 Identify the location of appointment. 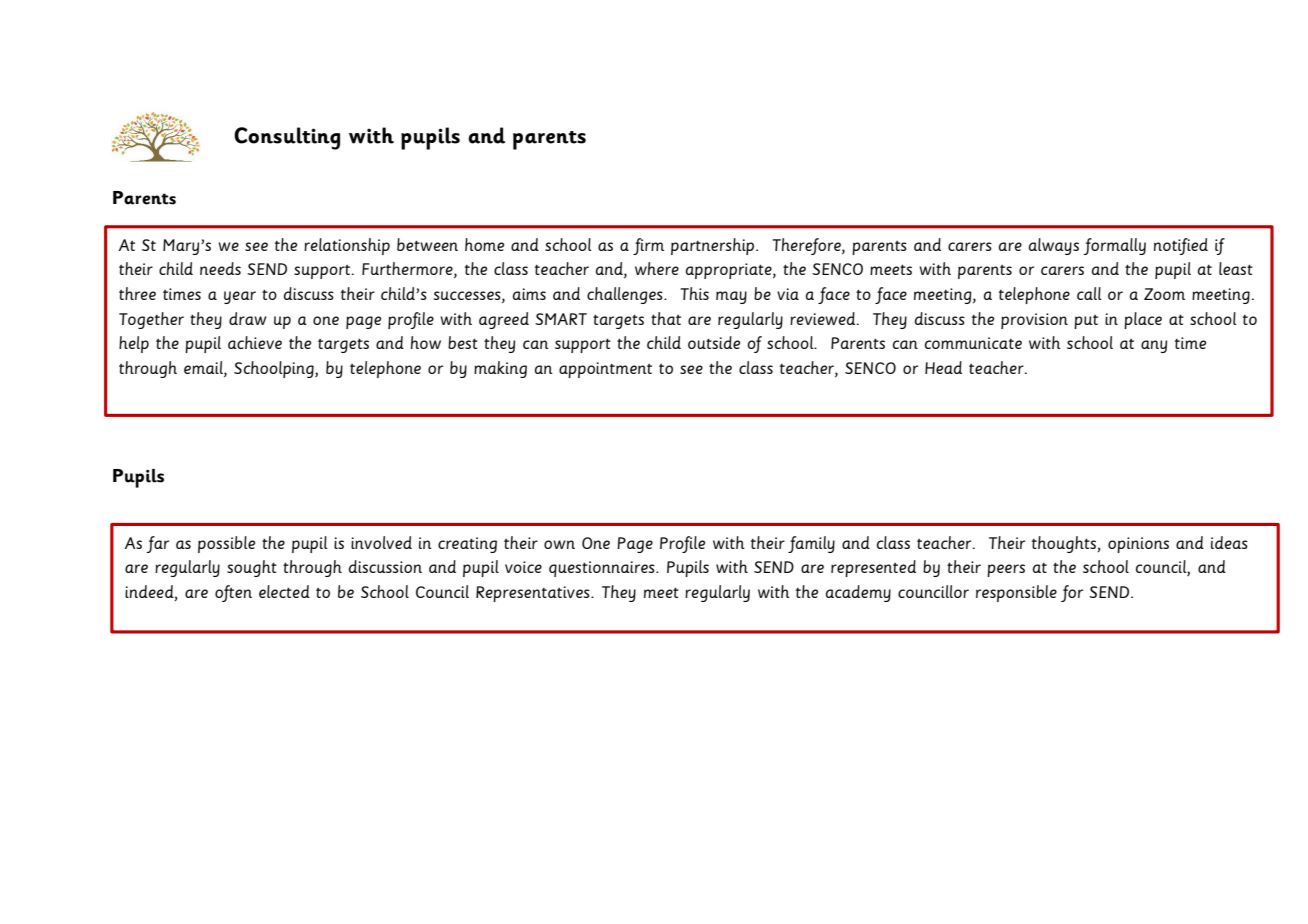
(605, 370).
